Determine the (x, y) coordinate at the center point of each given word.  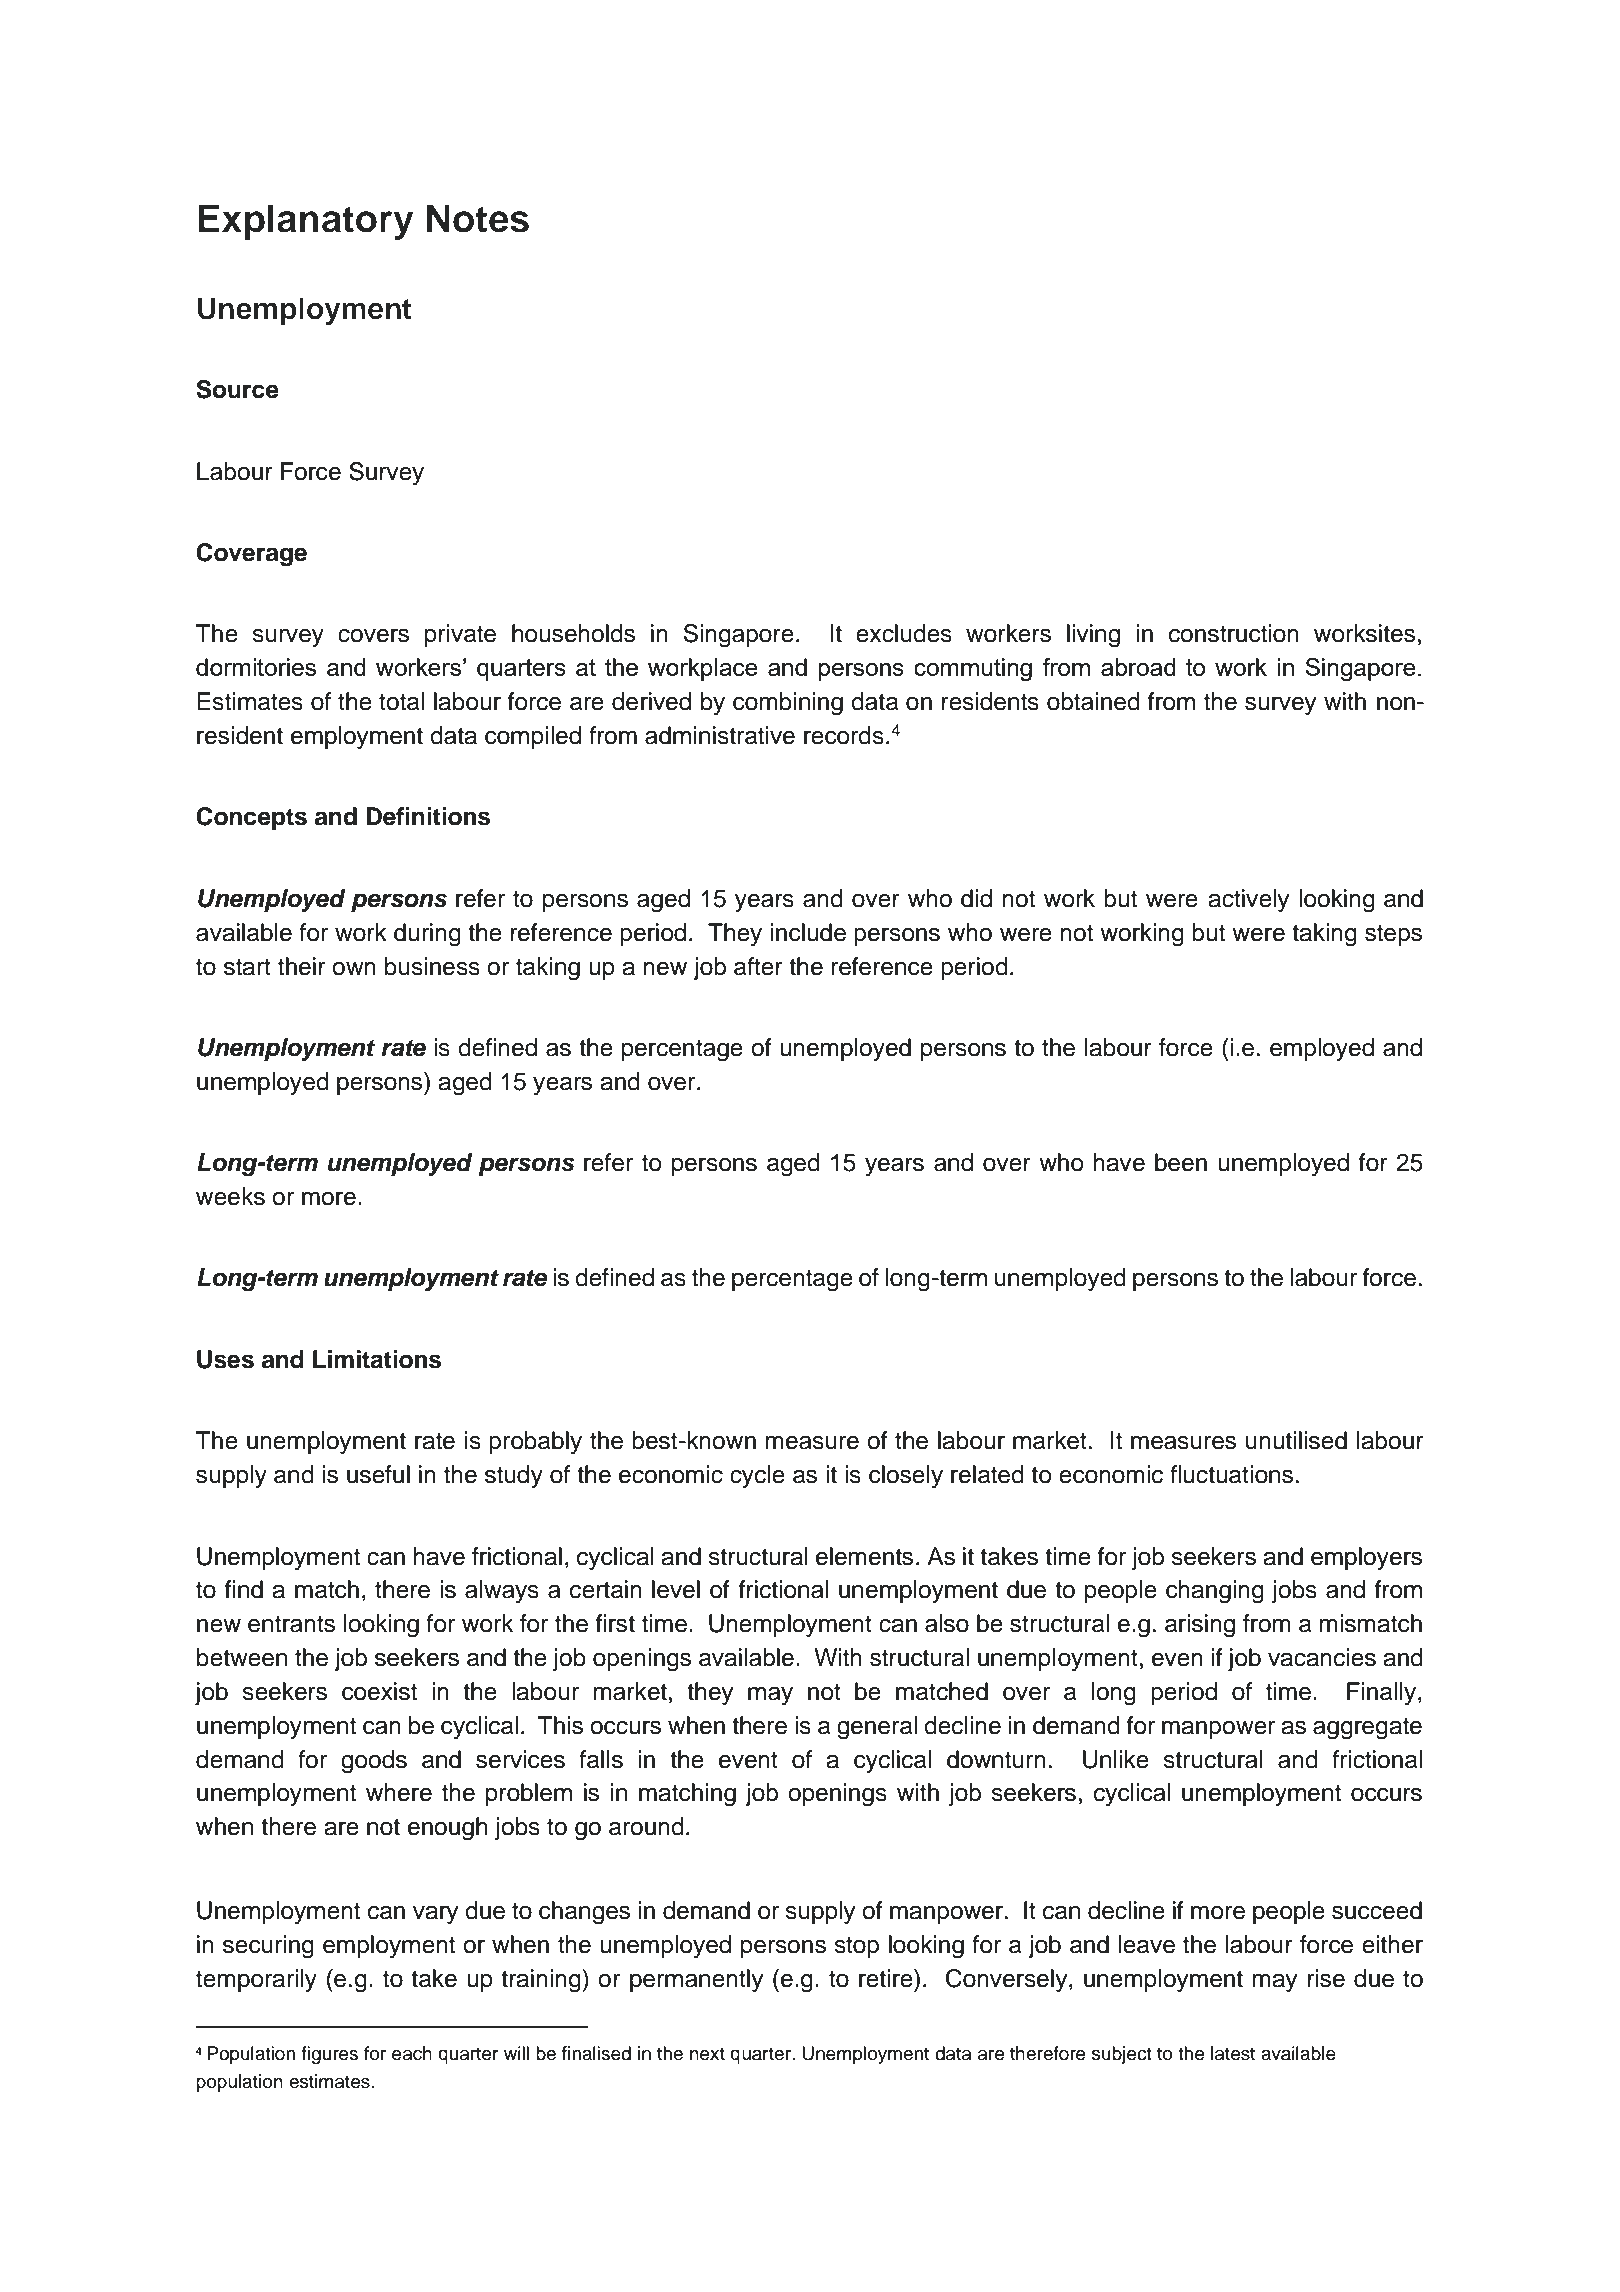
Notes (478, 218)
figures (329, 2055)
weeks (230, 1196)
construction (1234, 633)
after (758, 966)
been (1181, 1162)
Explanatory (306, 222)
